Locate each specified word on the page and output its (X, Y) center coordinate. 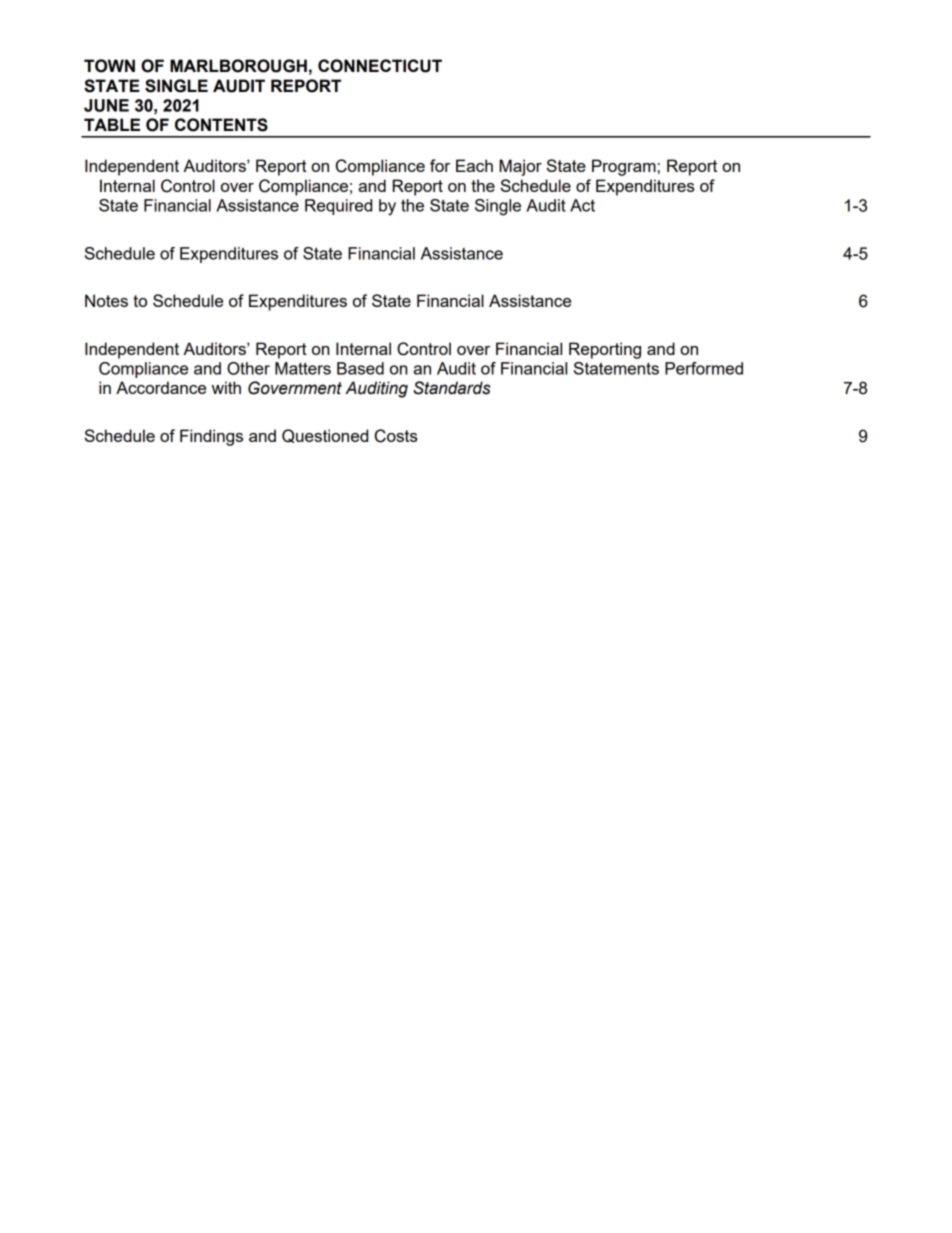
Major (520, 167)
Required (338, 207)
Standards (452, 388)
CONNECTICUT (380, 66)
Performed (704, 368)
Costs (396, 436)
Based (360, 368)
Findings (211, 437)
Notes (106, 300)
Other (248, 368)
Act (582, 205)
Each (474, 165)
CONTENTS (221, 125)
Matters (303, 368)
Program (624, 167)
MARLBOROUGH (238, 66)
